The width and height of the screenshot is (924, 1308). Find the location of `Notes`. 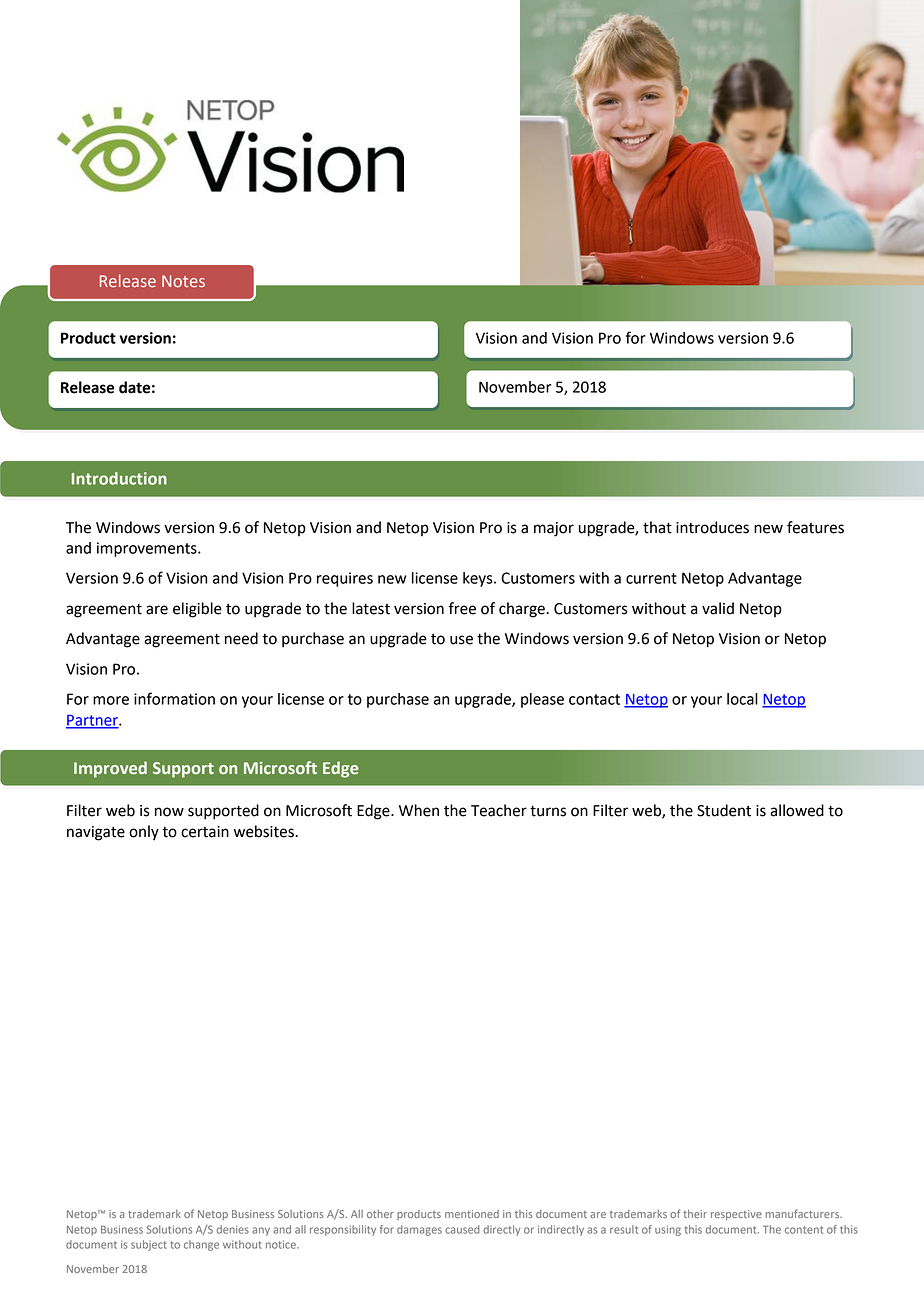

Notes is located at coordinates (183, 281).
